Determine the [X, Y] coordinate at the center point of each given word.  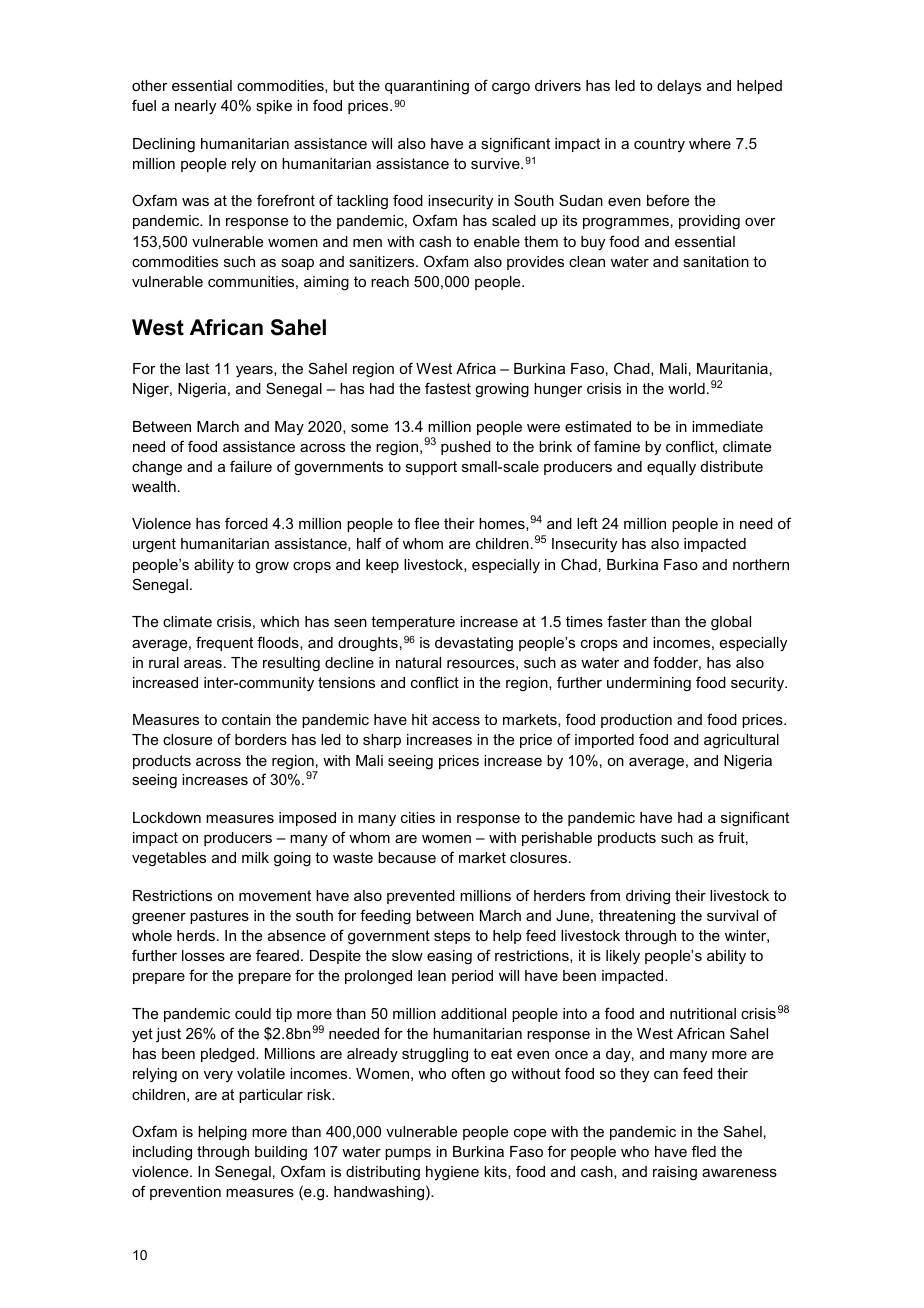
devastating [474, 644]
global [731, 623]
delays [679, 87]
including [162, 1153]
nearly [195, 107]
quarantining [427, 87]
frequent [224, 643]
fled [704, 1151]
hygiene [452, 1173]
